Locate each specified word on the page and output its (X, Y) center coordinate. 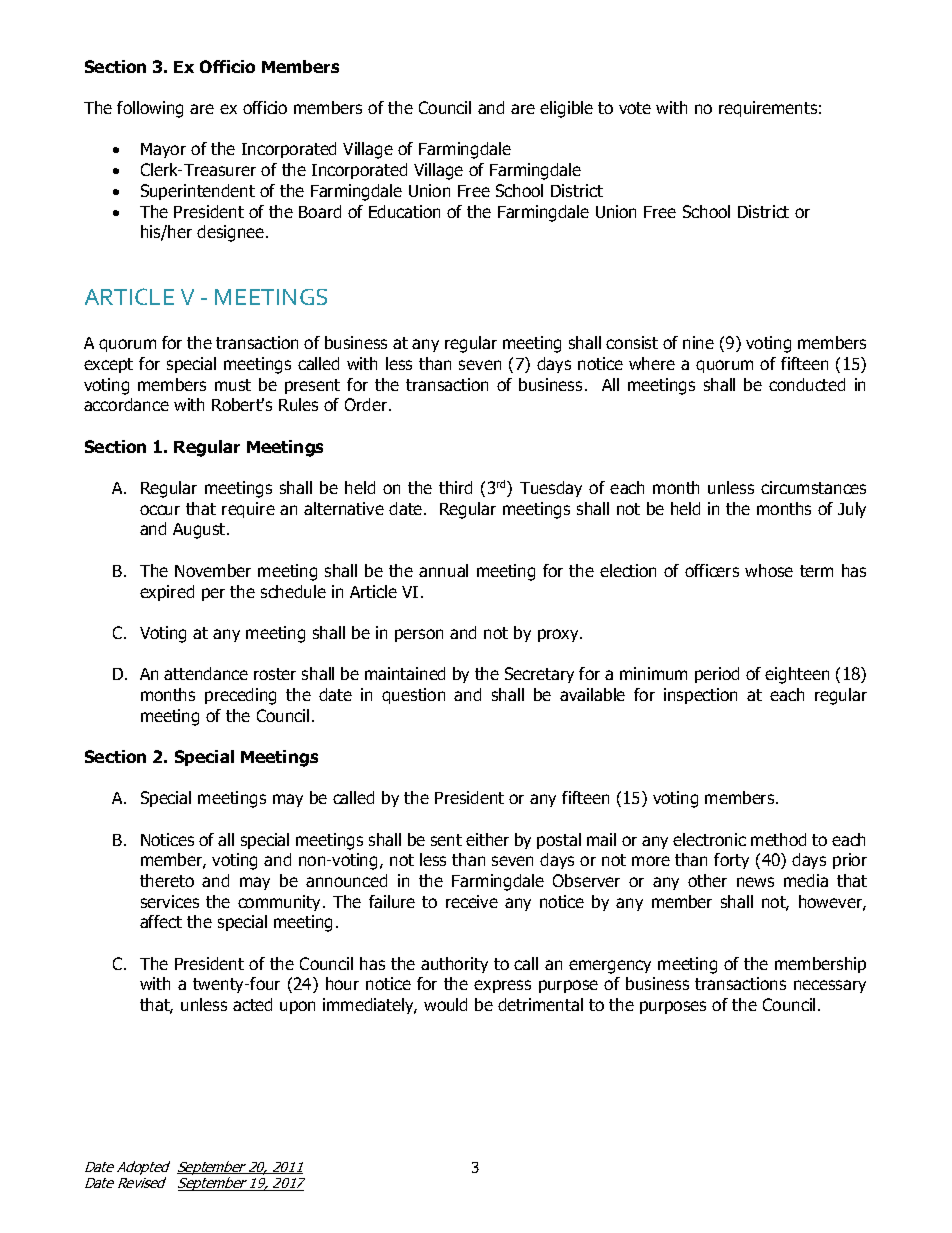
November (213, 570)
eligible (566, 109)
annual (443, 570)
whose (769, 570)
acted (252, 1004)
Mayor (163, 150)
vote (635, 108)
